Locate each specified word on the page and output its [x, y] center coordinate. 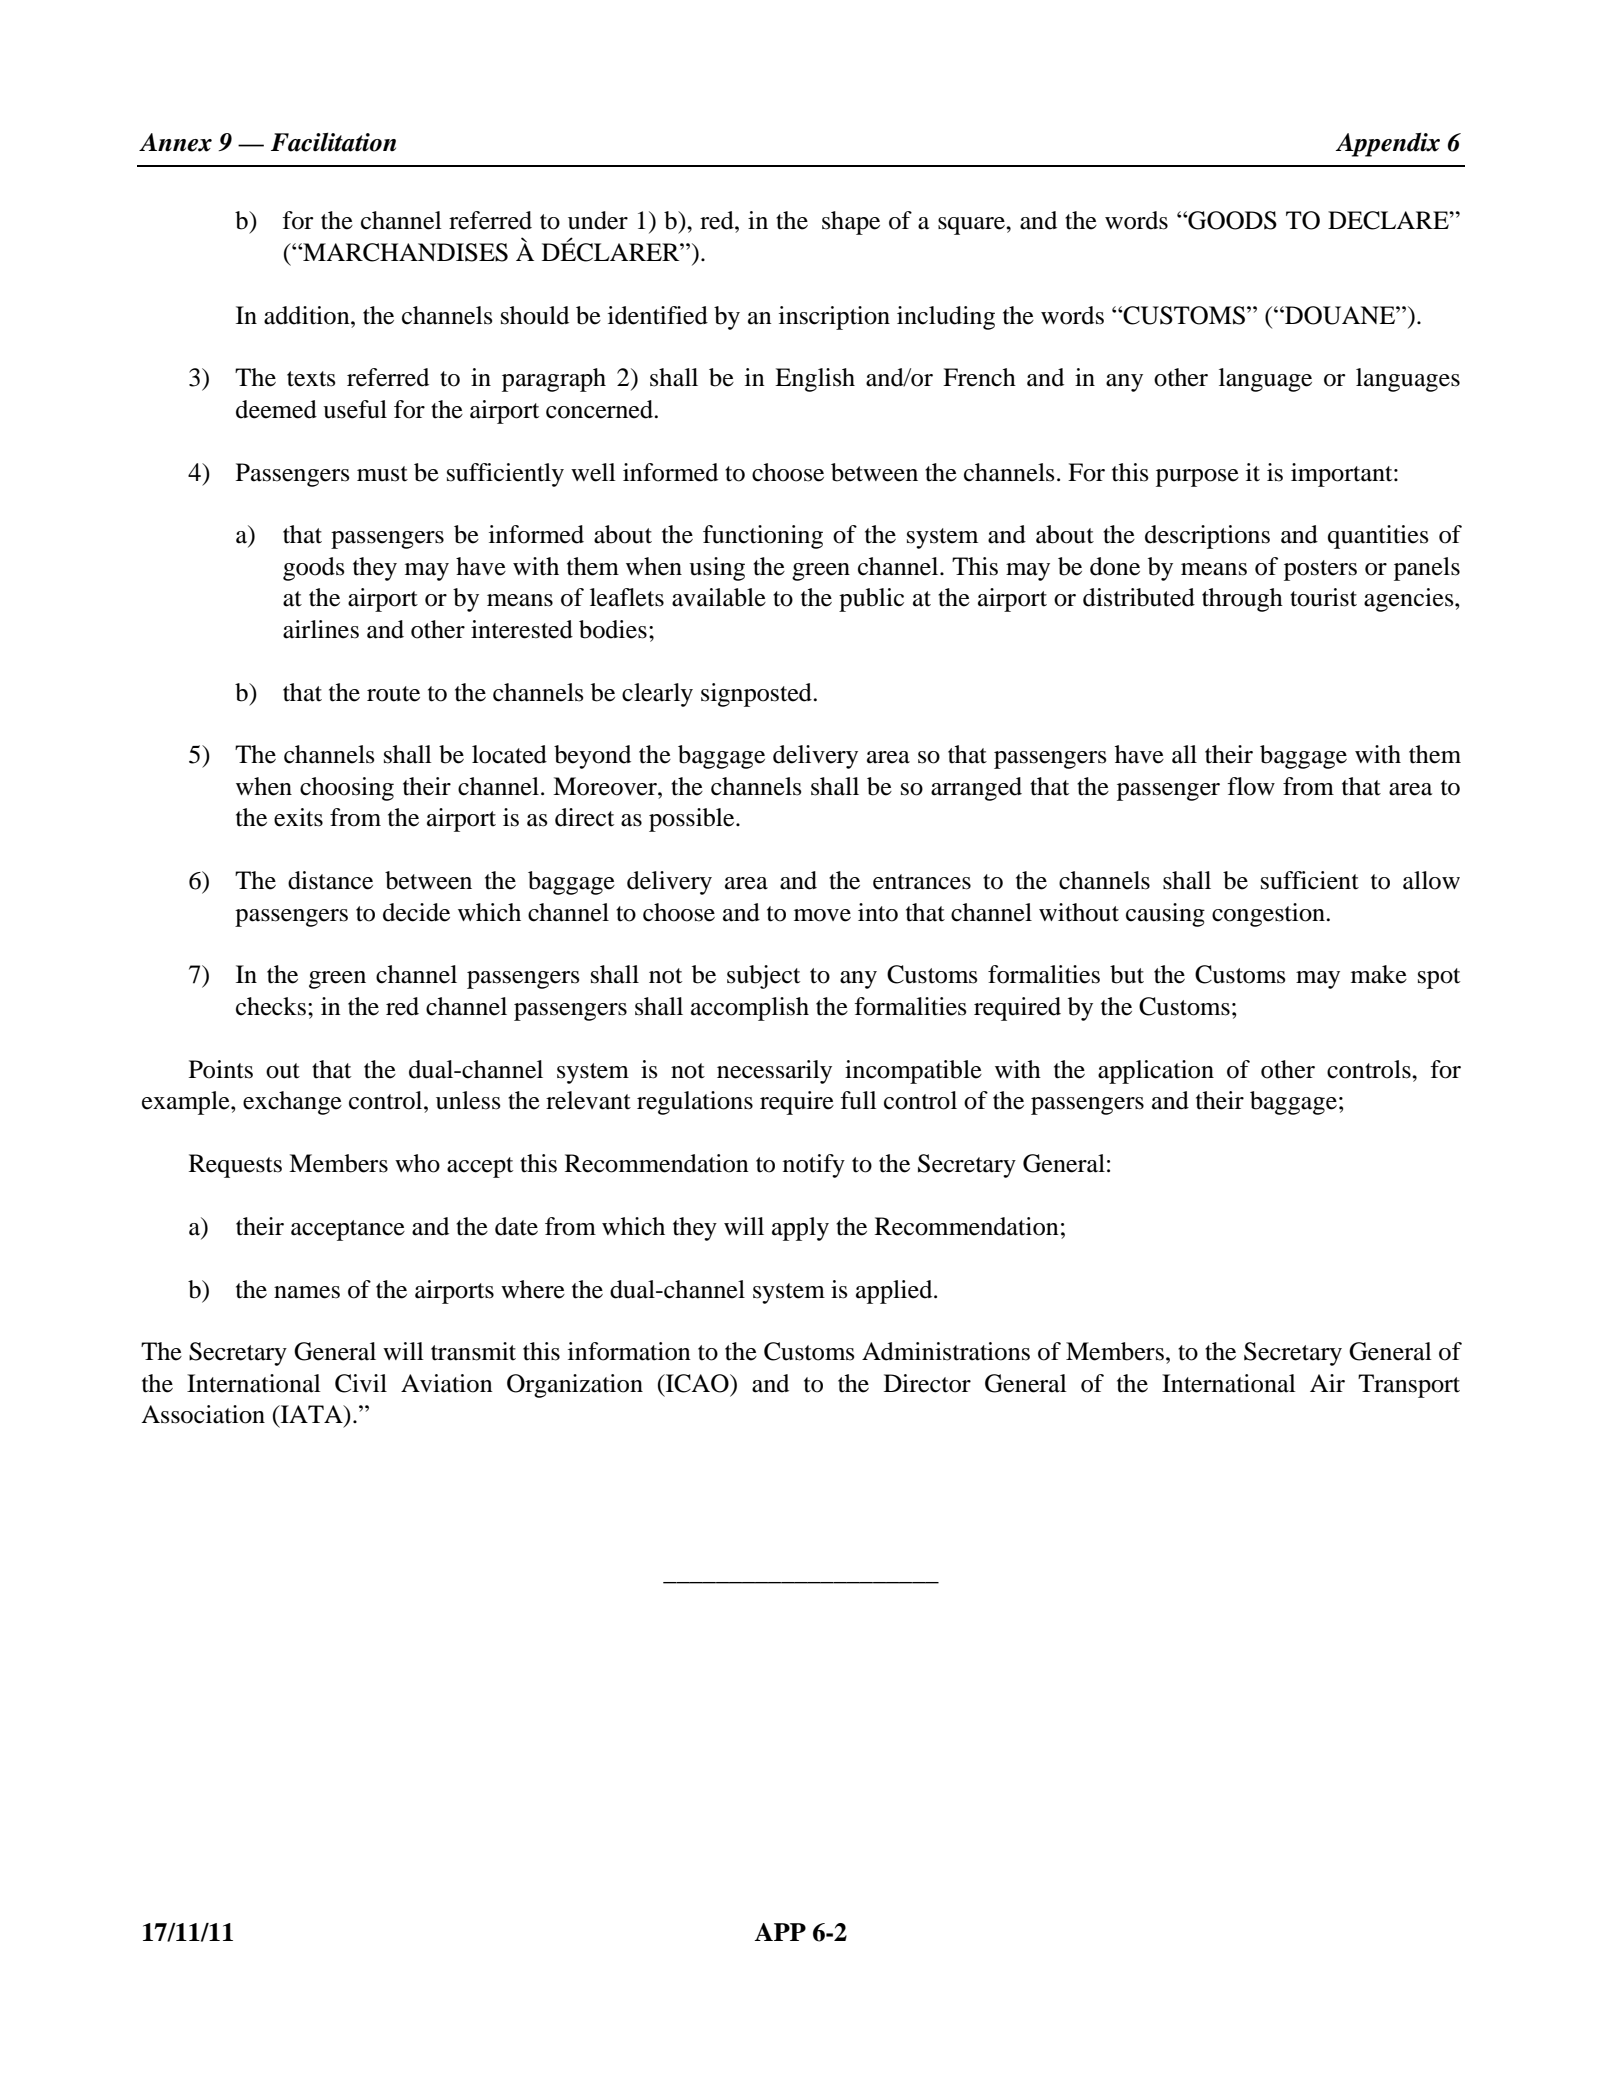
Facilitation [333, 142]
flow [1251, 786]
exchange [292, 1103]
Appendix [1387, 145]
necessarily [774, 1072]
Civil [361, 1383]
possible [693, 820]
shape [851, 223]
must [382, 474]
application [1156, 1072]
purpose [1197, 478]
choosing [347, 789]
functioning [763, 537]
